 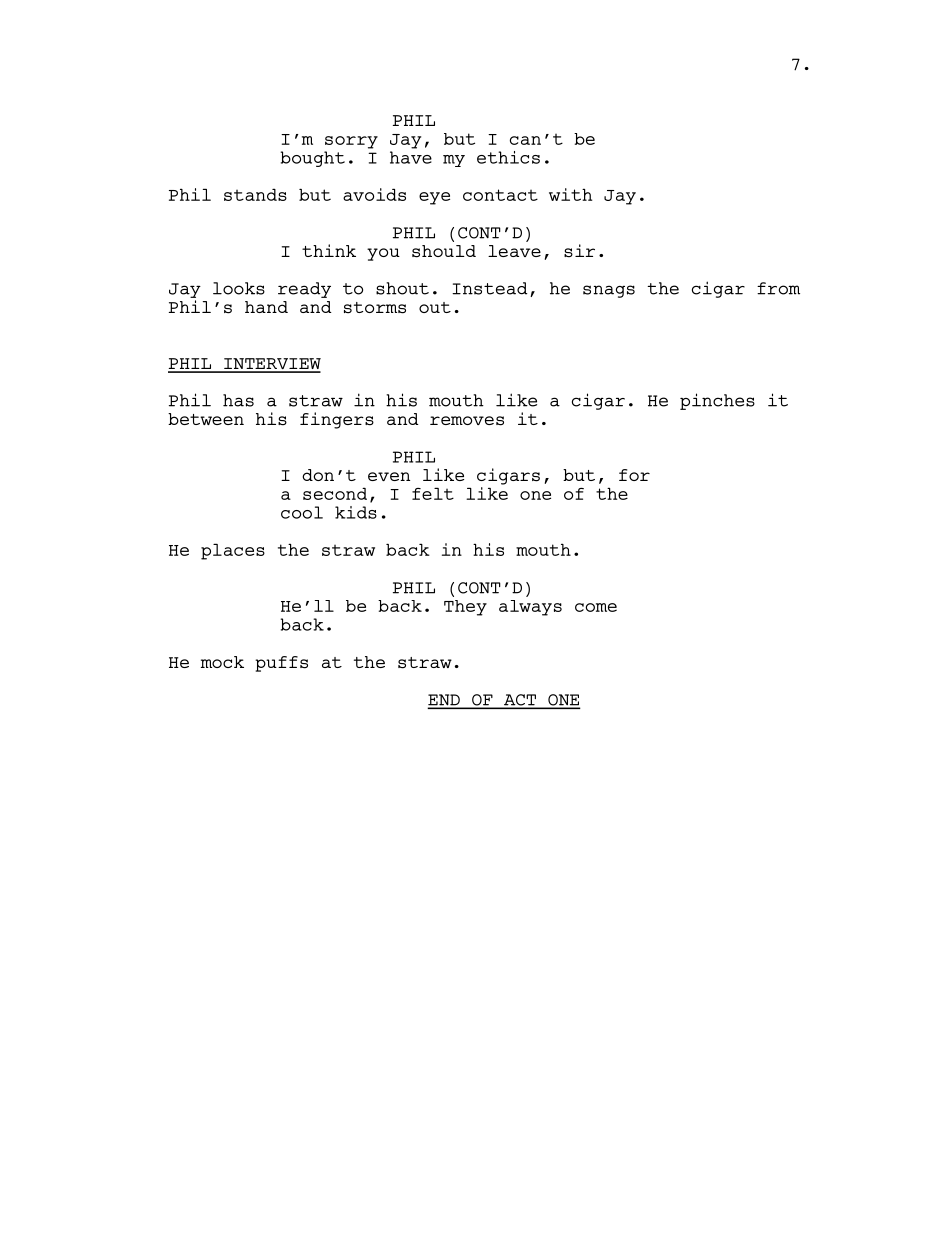 What do you see at coordinates (717, 401) in the screenshot?
I see `pinches` at bounding box center [717, 401].
